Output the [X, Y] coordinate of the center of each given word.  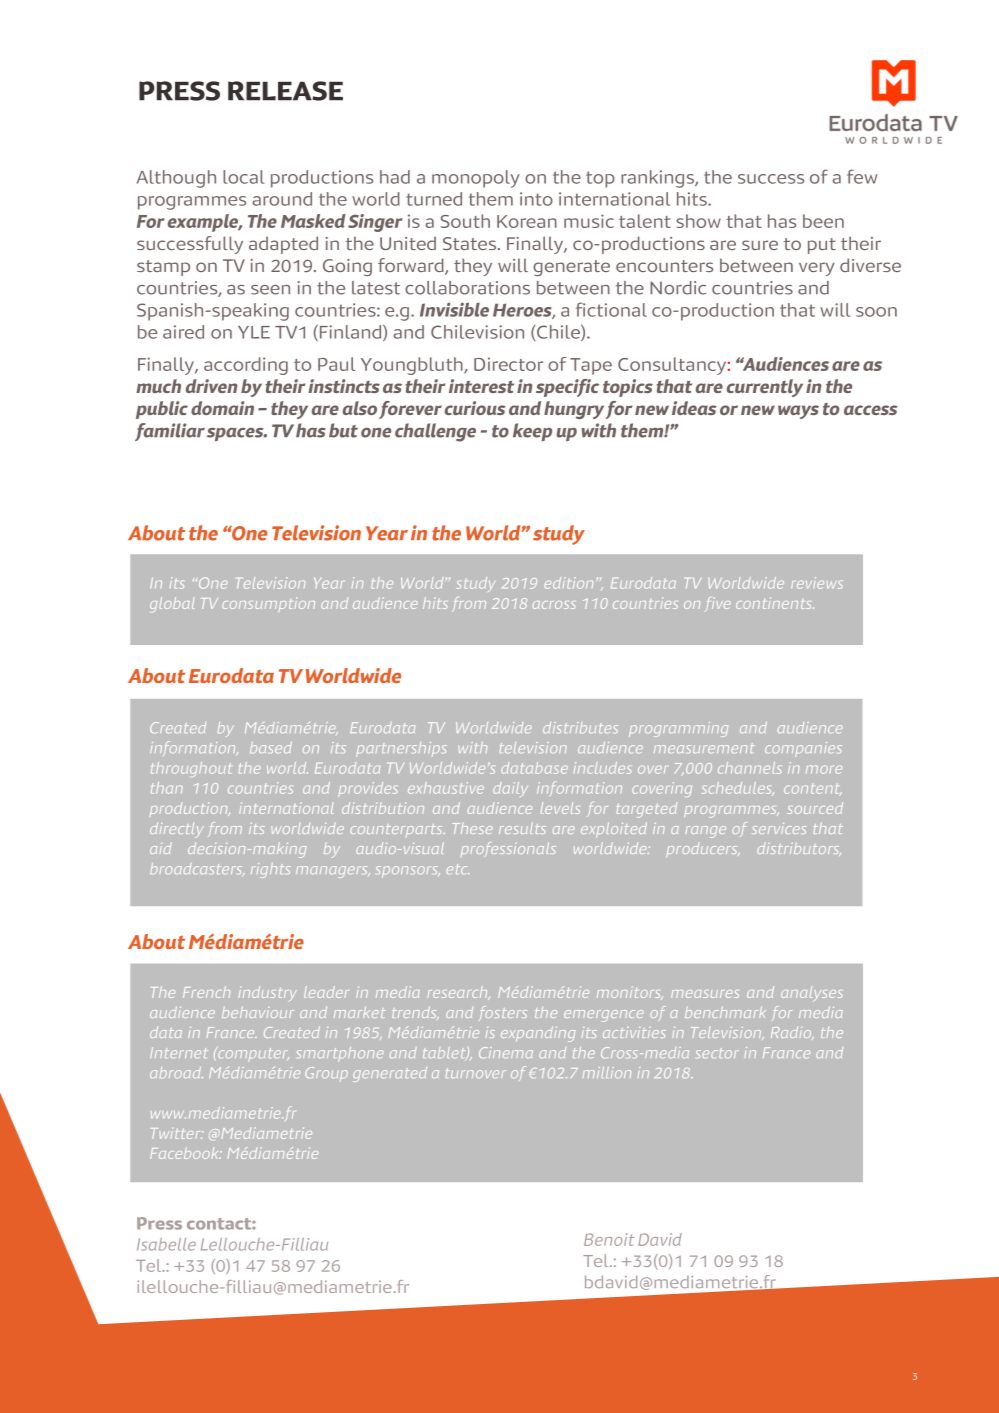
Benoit [609, 1239]
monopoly [476, 179]
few [862, 176]
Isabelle [166, 1244]
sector [717, 1053]
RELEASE [285, 91]
